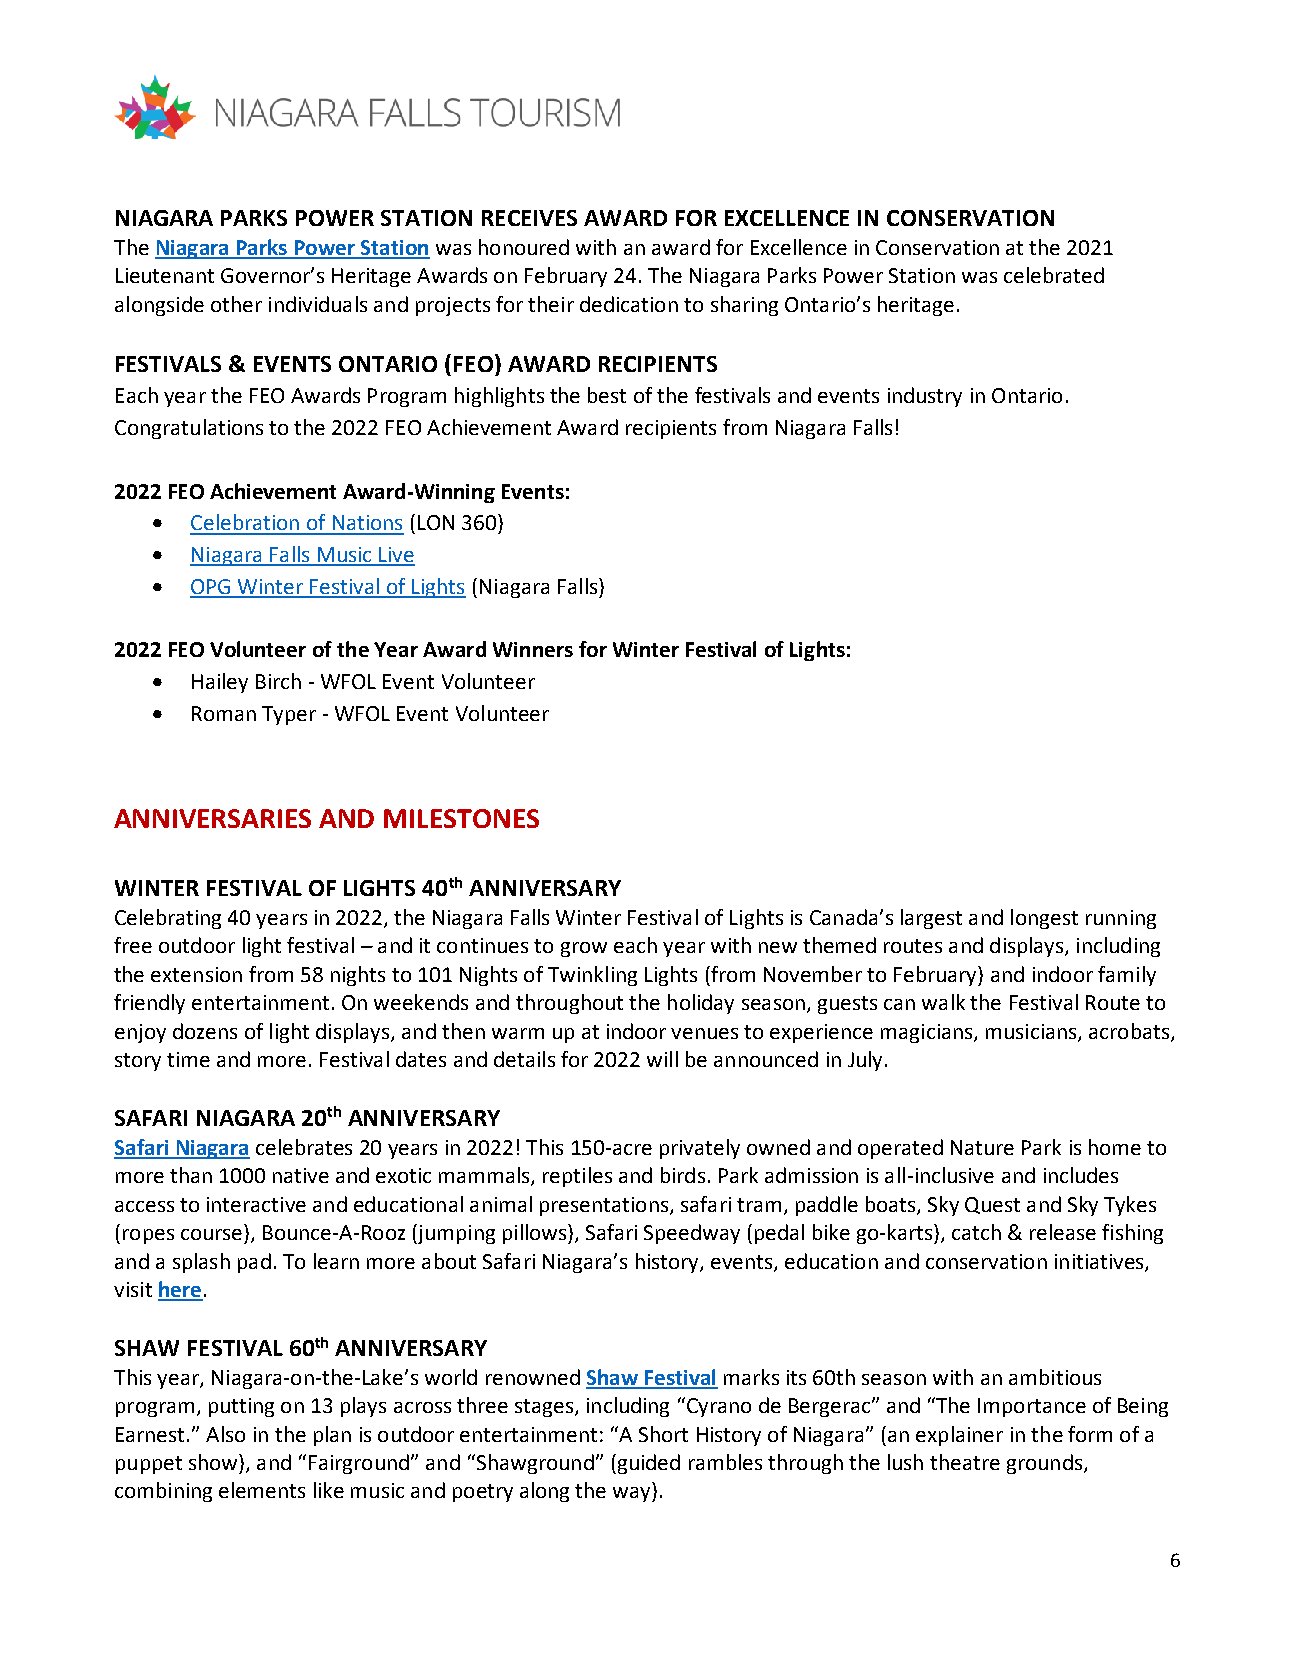 The width and height of the page is (1295, 1676). Describe the element at coordinates (396, 556) in the page. I see `Live` at that location.
